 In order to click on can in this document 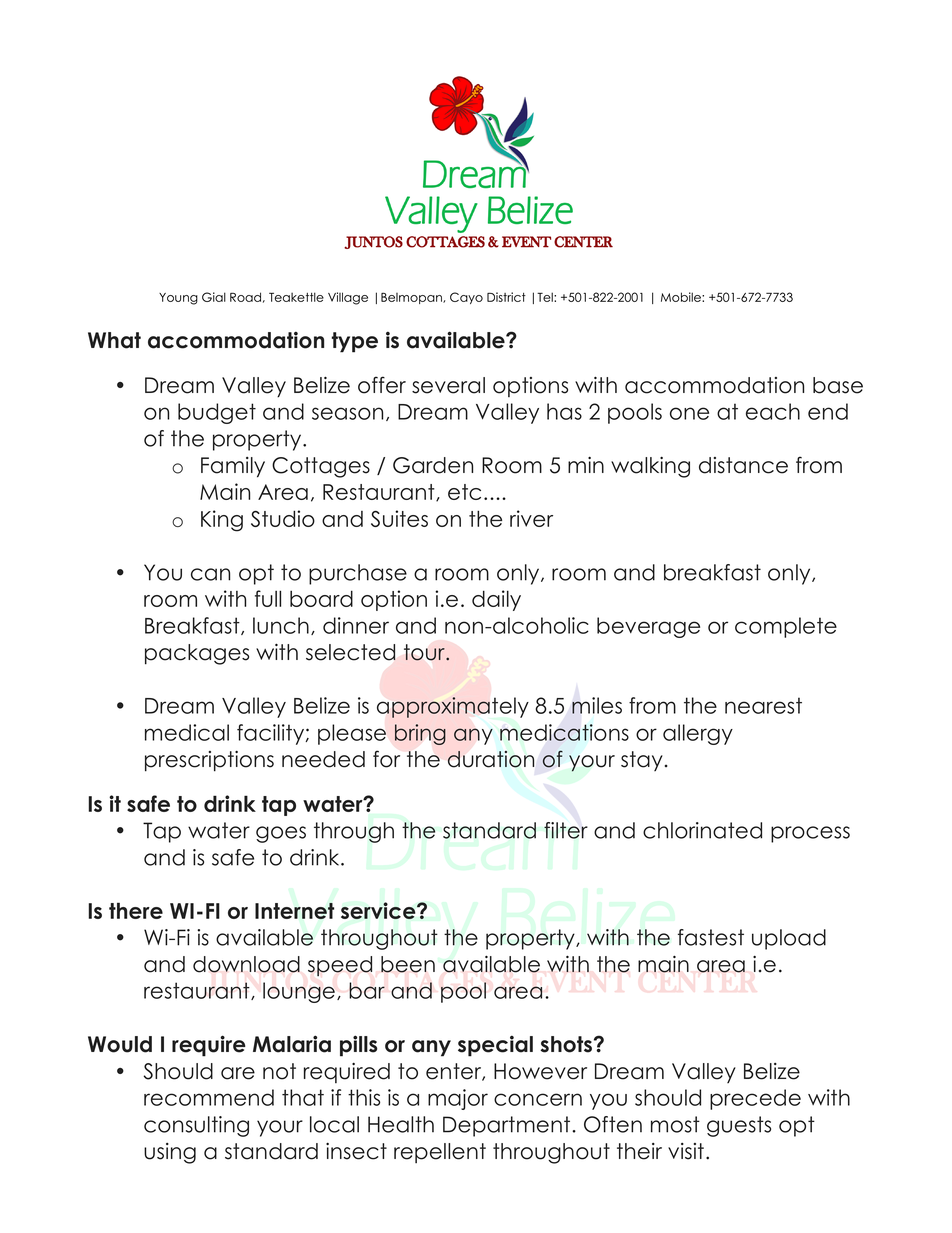, I will do `click(210, 574)`.
